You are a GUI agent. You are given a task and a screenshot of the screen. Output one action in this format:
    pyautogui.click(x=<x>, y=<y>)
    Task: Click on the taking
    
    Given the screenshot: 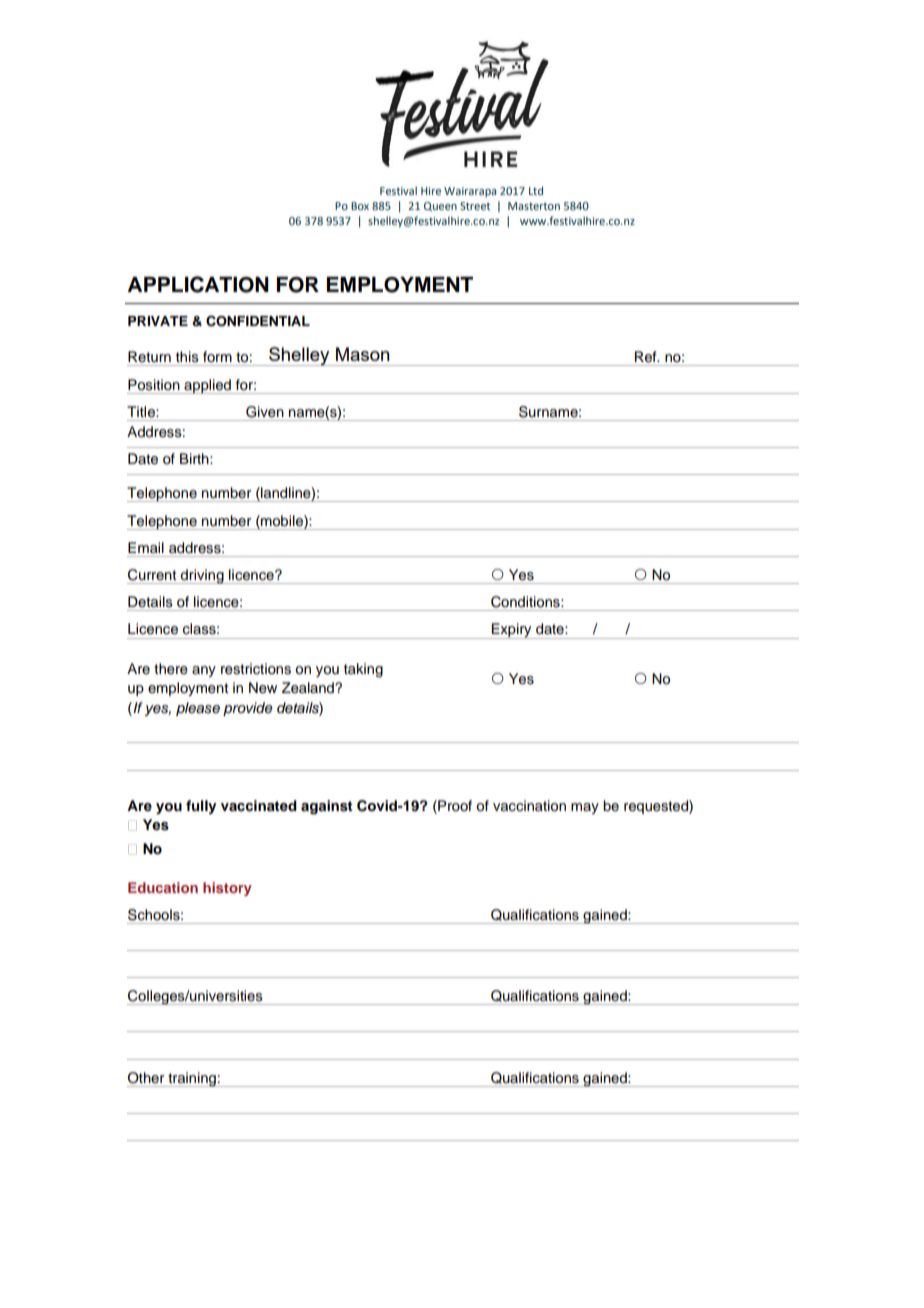 What is the action you would take?
    pyautogui.click(x=363, y=670)
